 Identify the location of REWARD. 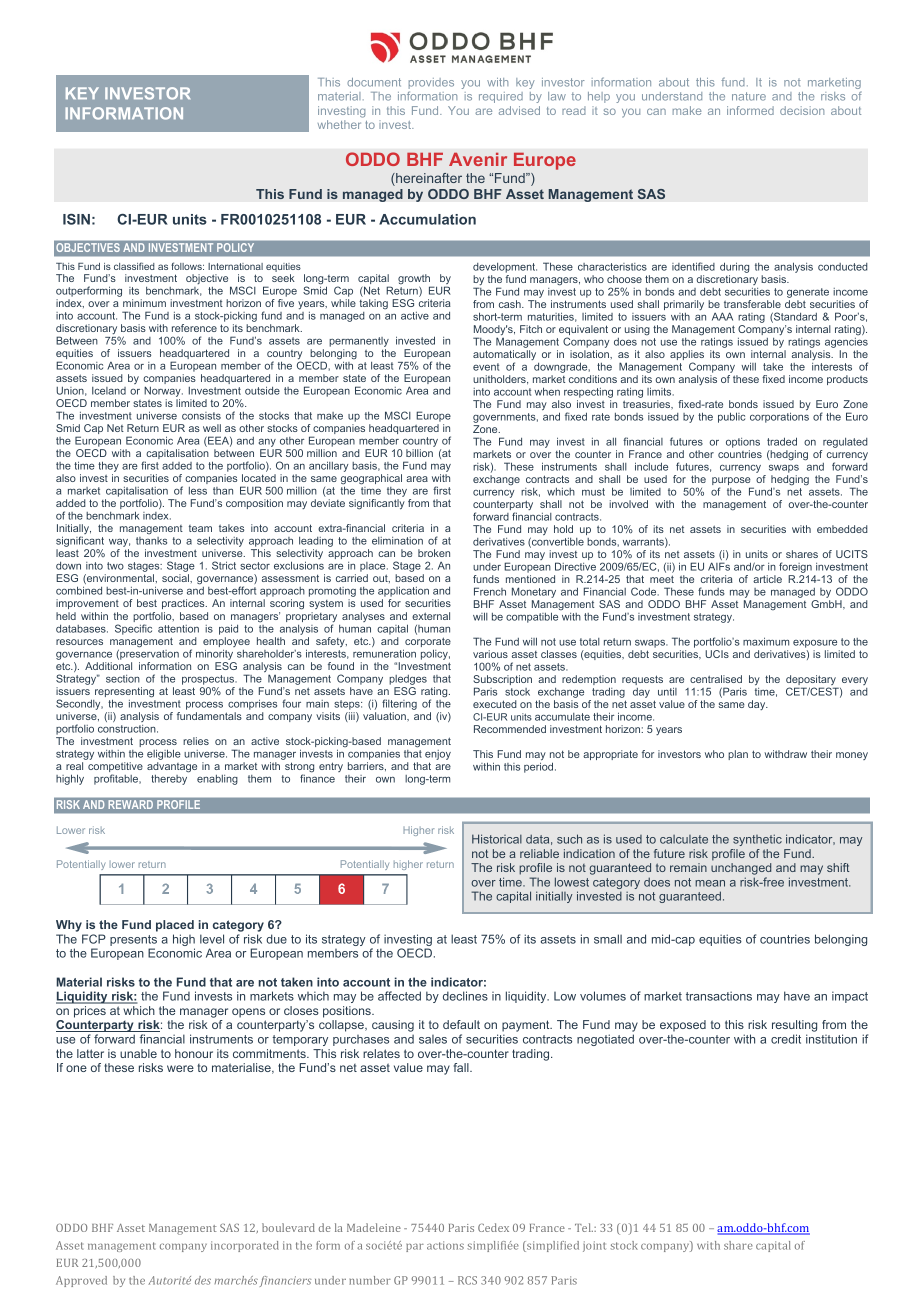
(131, 804).
